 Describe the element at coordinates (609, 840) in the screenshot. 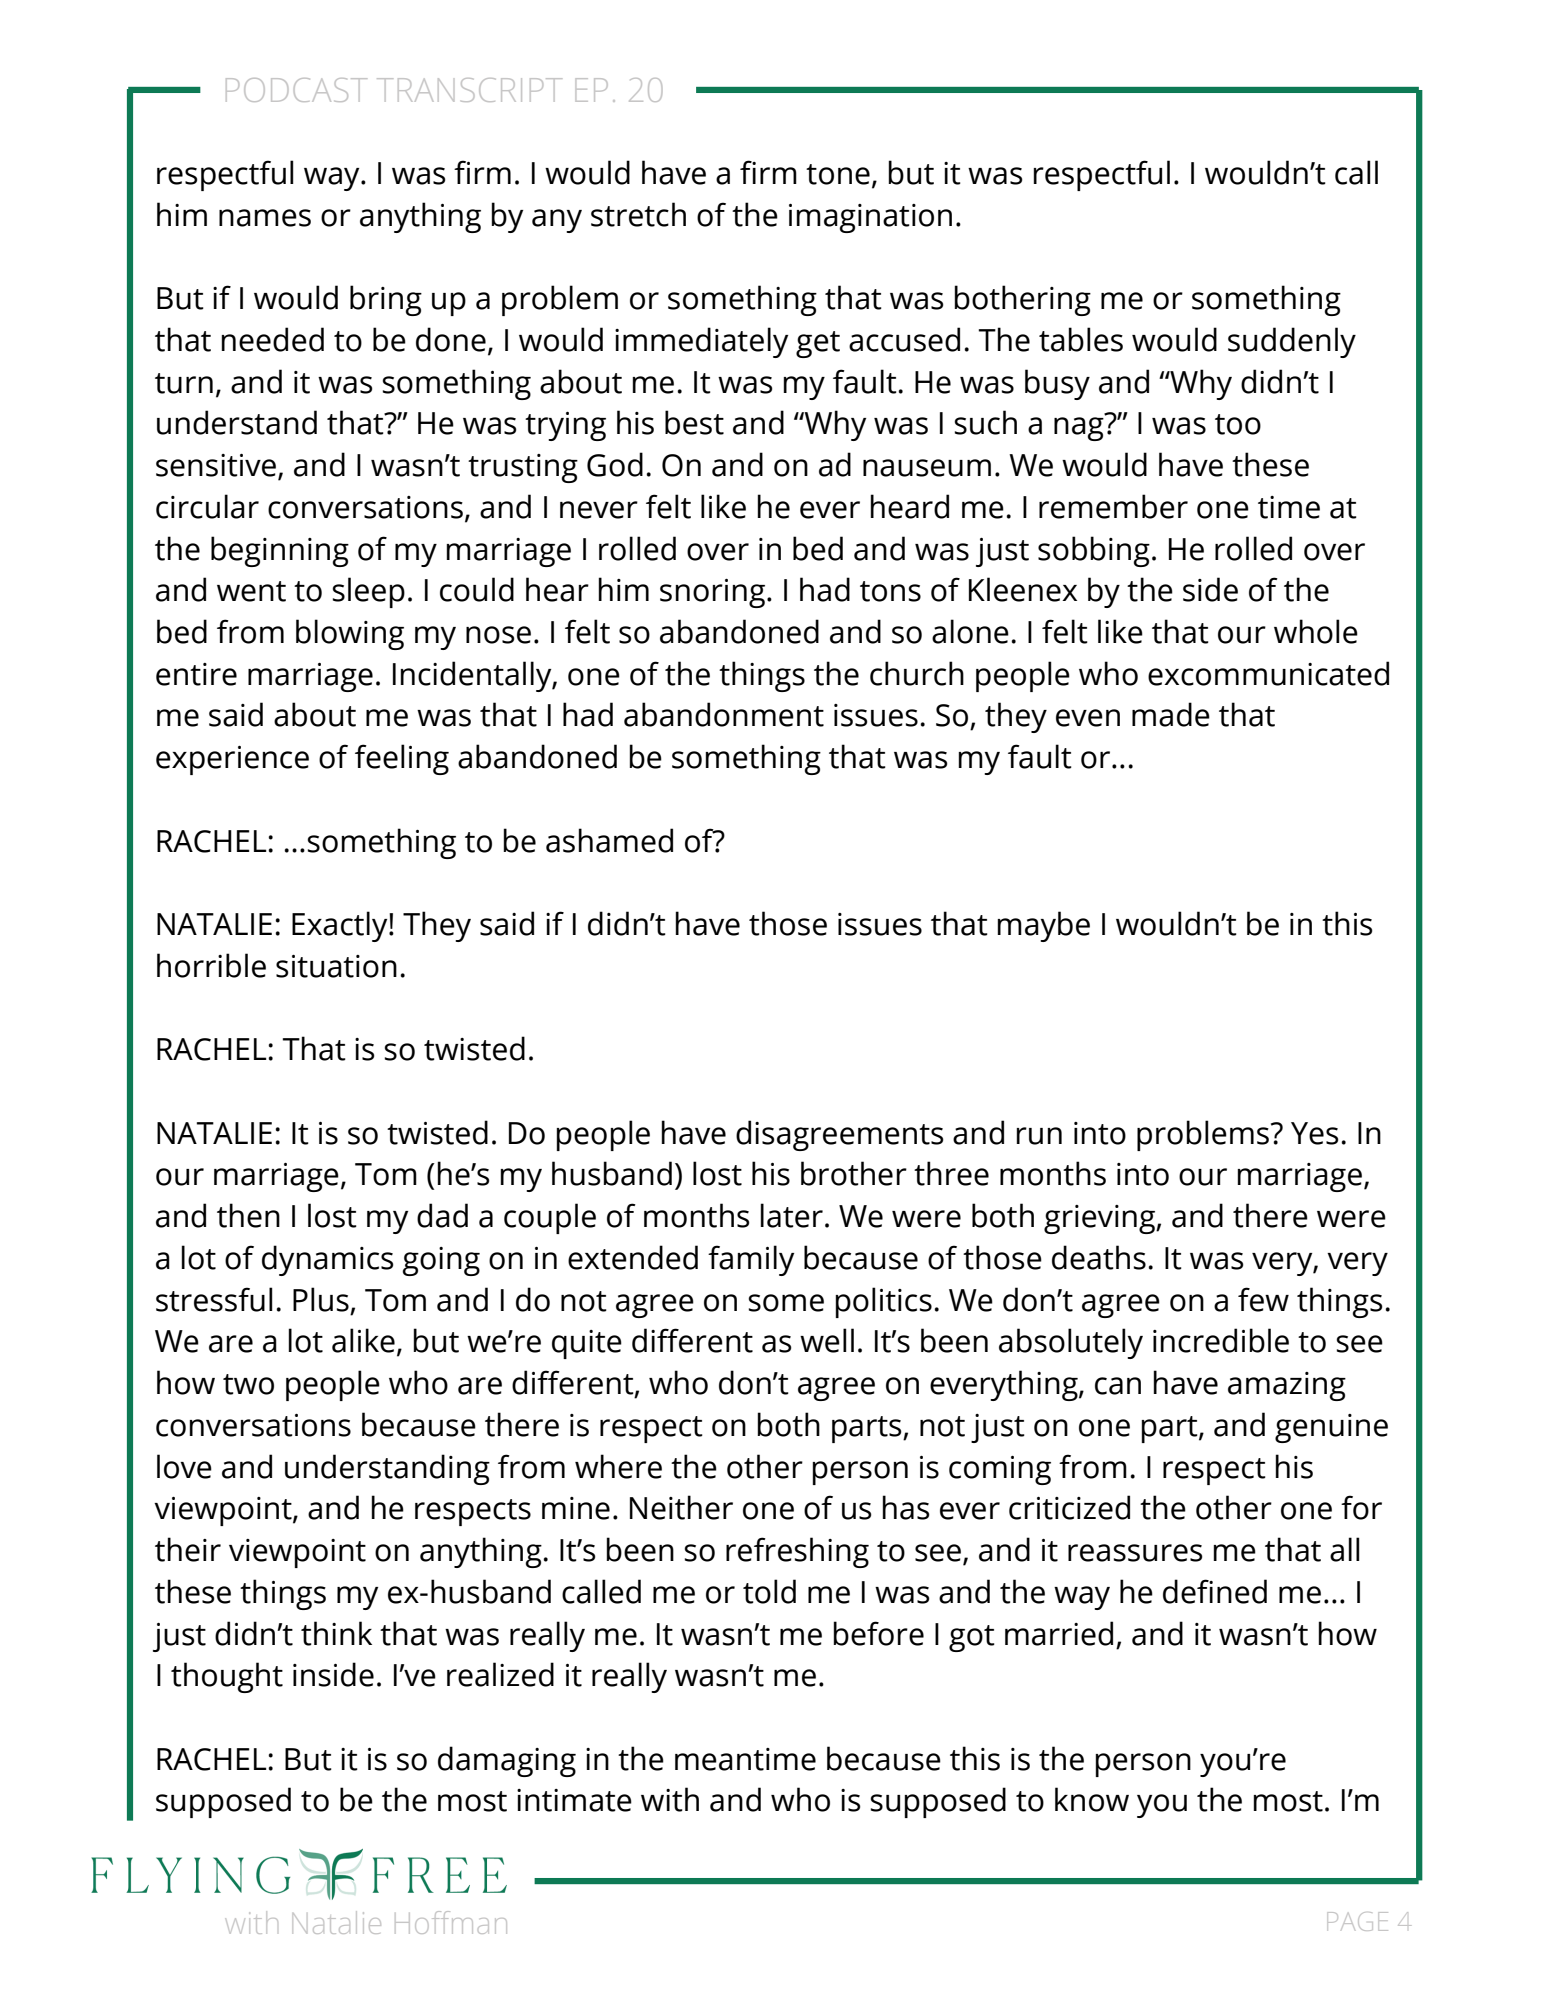

I see `ashamed` at that location.
